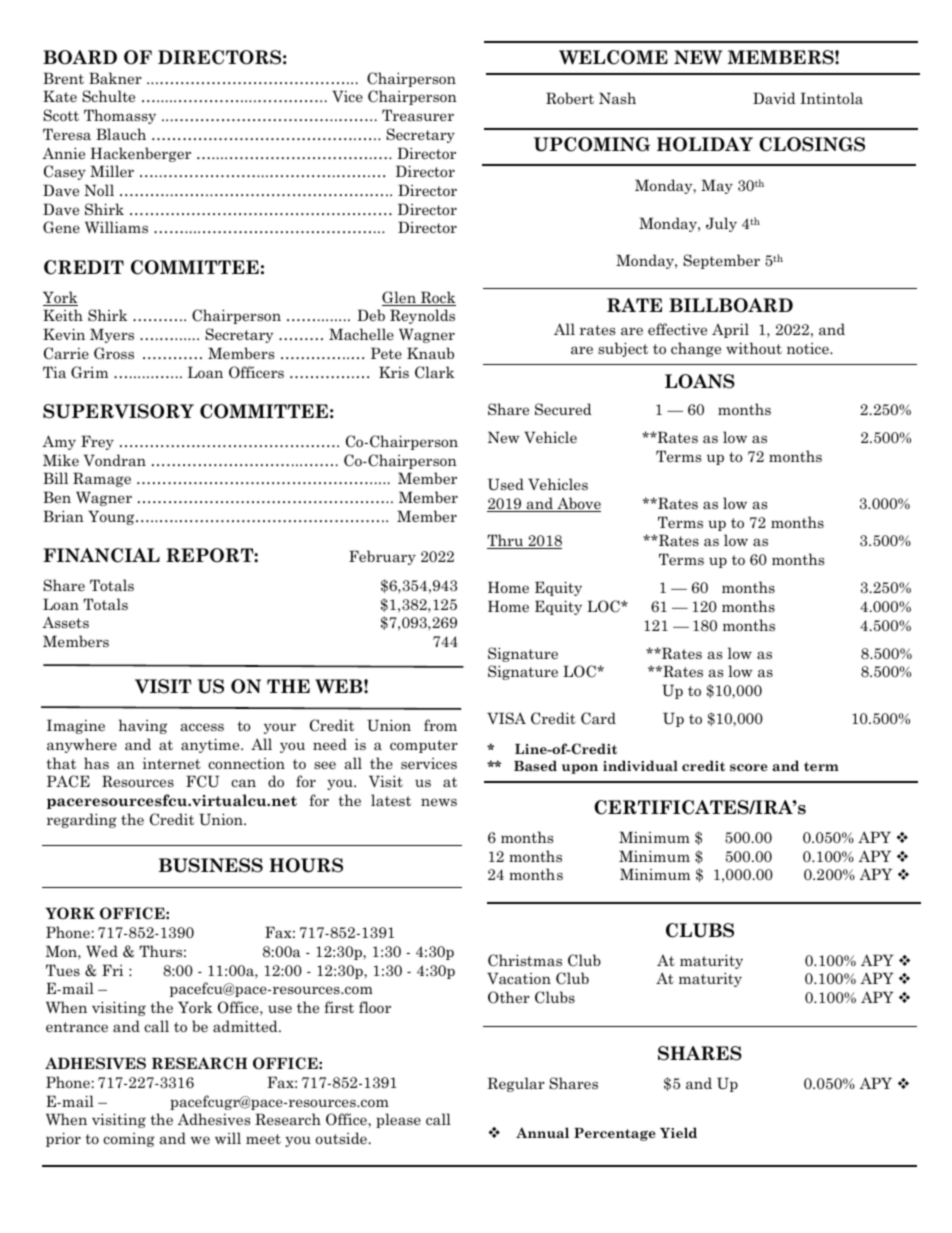 Image resolution: width=952 pixels, height=1233 pixels. What do you see at coordinates (108, 96) in the document?
I see `Schulte` at bounding box center [108, 96].
